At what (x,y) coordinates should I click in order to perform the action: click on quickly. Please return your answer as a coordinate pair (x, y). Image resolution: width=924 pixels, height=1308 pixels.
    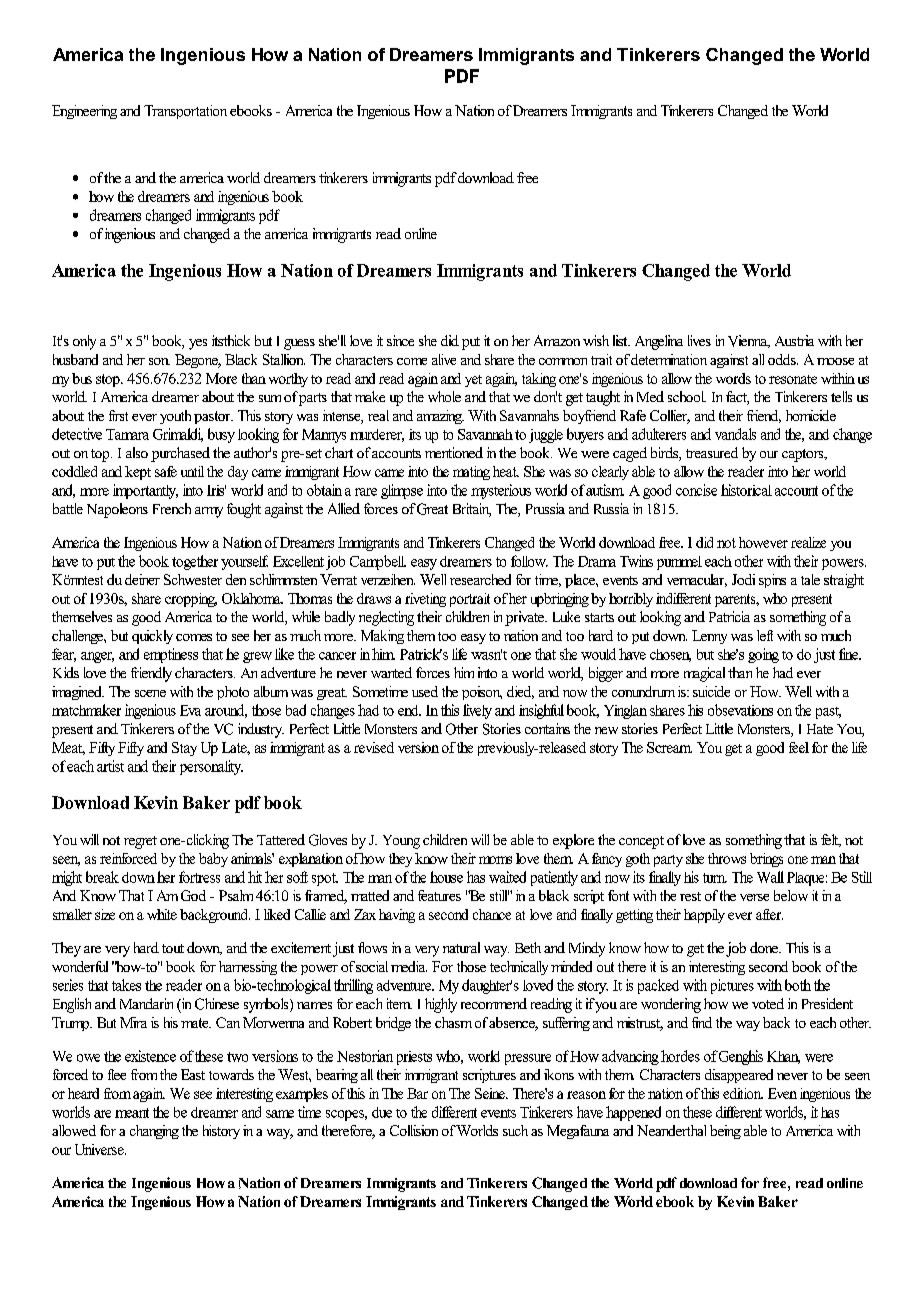
    Looking at the image, I should click on (152, 637).
